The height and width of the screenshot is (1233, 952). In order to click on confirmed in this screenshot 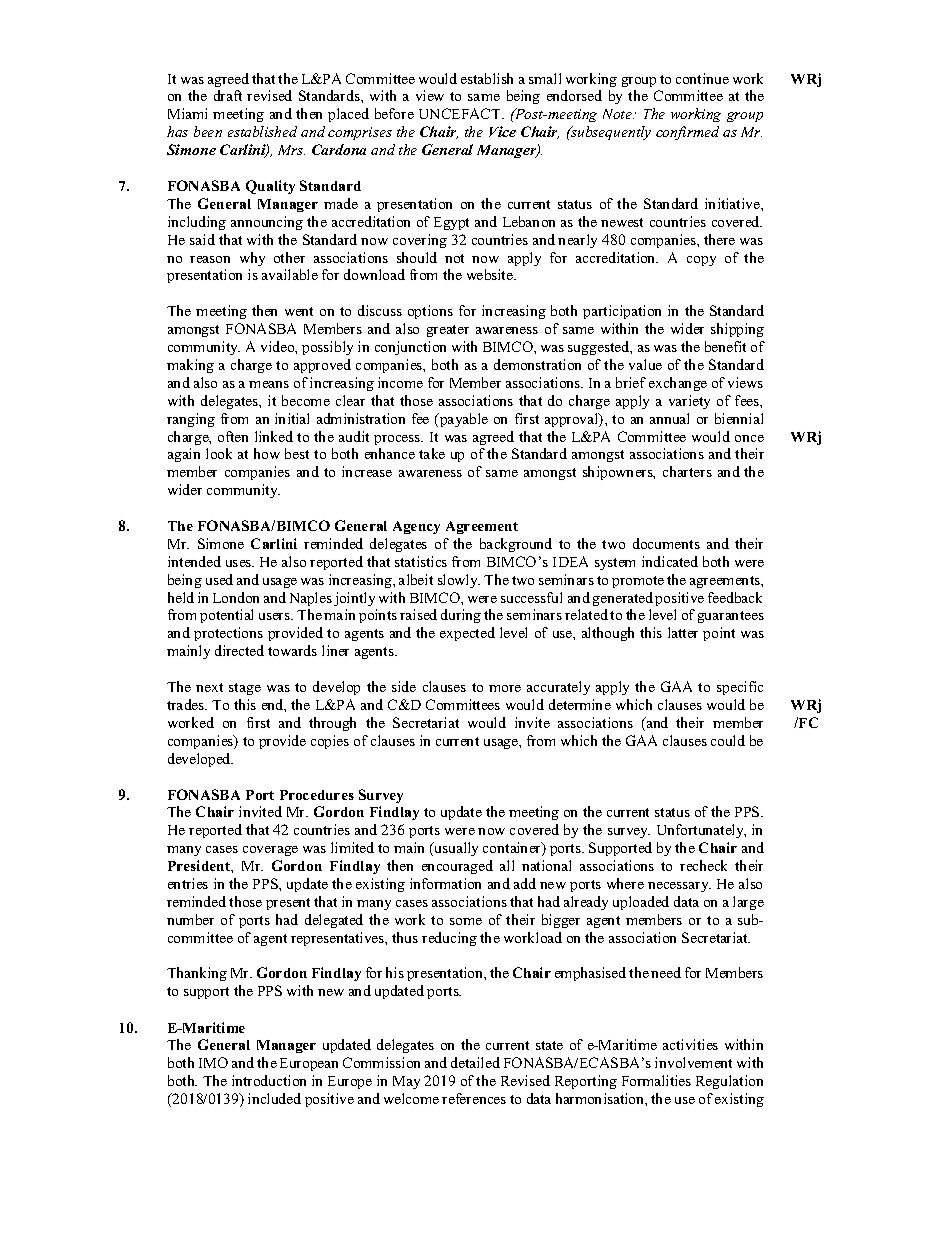, I will do `click(687, 133)`.
